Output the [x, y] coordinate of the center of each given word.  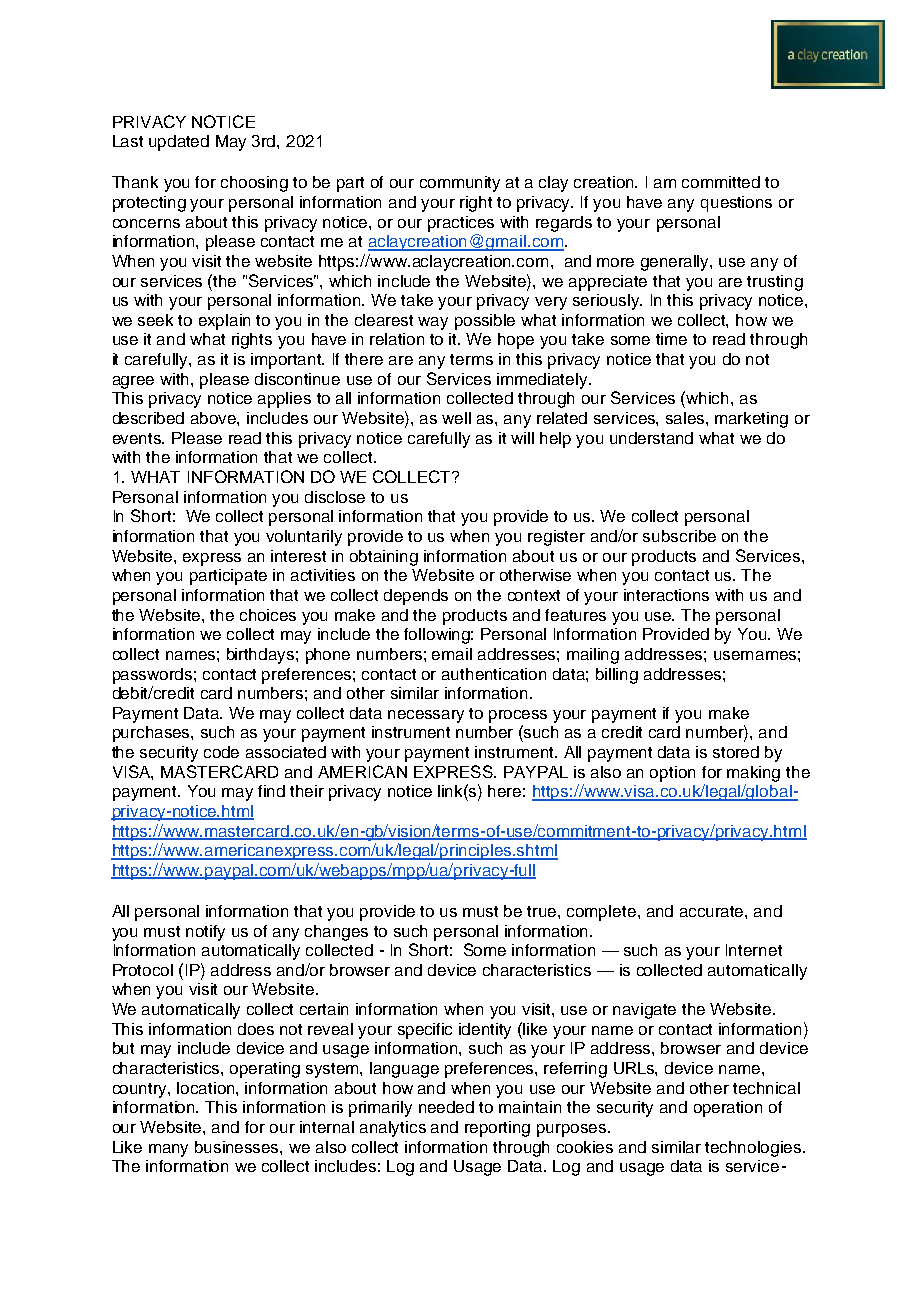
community [460, 184]
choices [268, 615]
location [207, 1088]
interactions [666, 595]
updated [179, 143]
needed [446, 1107]
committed [721, 182]
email [452, 654]
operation [728, 1109]
